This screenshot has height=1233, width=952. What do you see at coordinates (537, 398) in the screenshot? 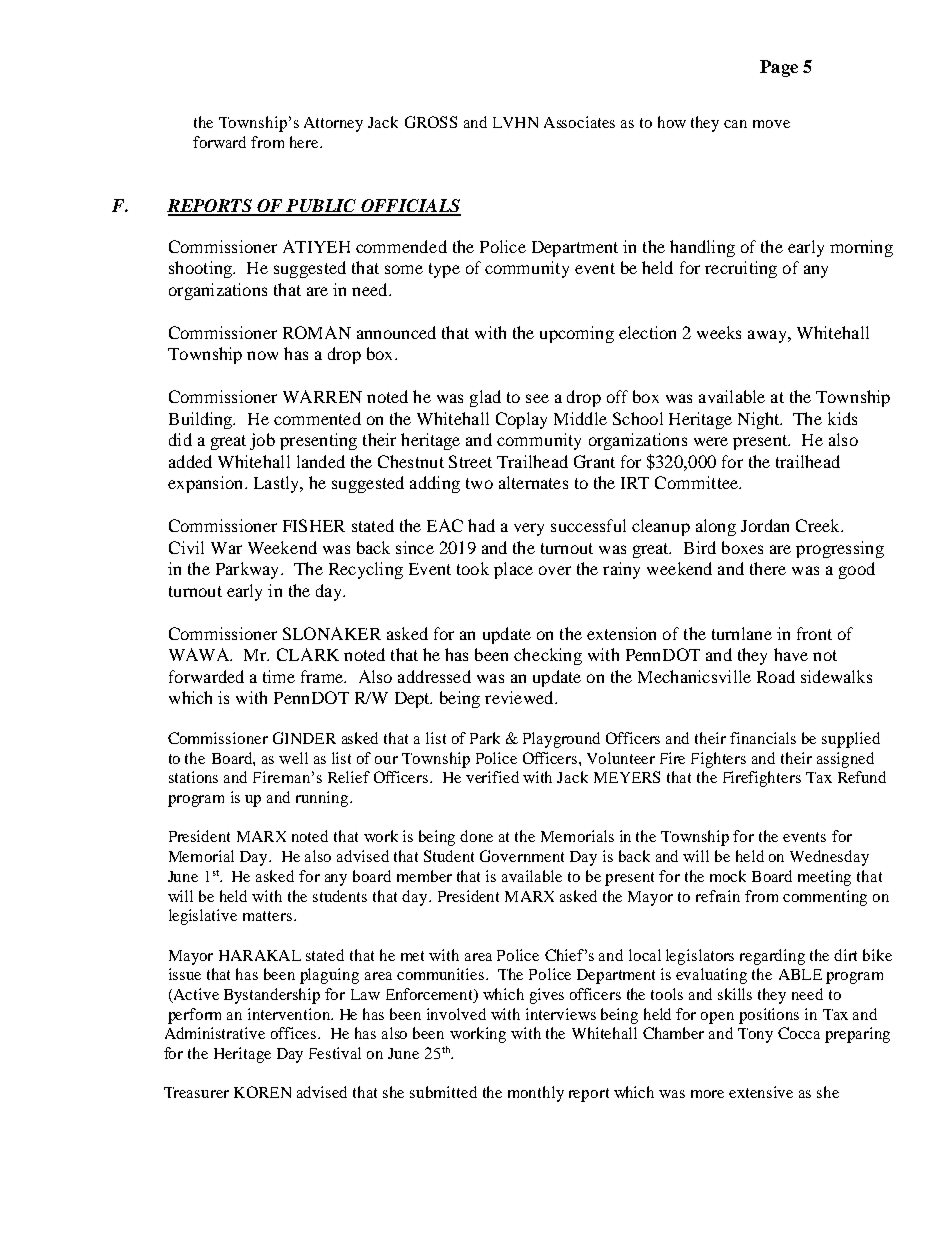
I see `see` at bounding box center [537, 398].
